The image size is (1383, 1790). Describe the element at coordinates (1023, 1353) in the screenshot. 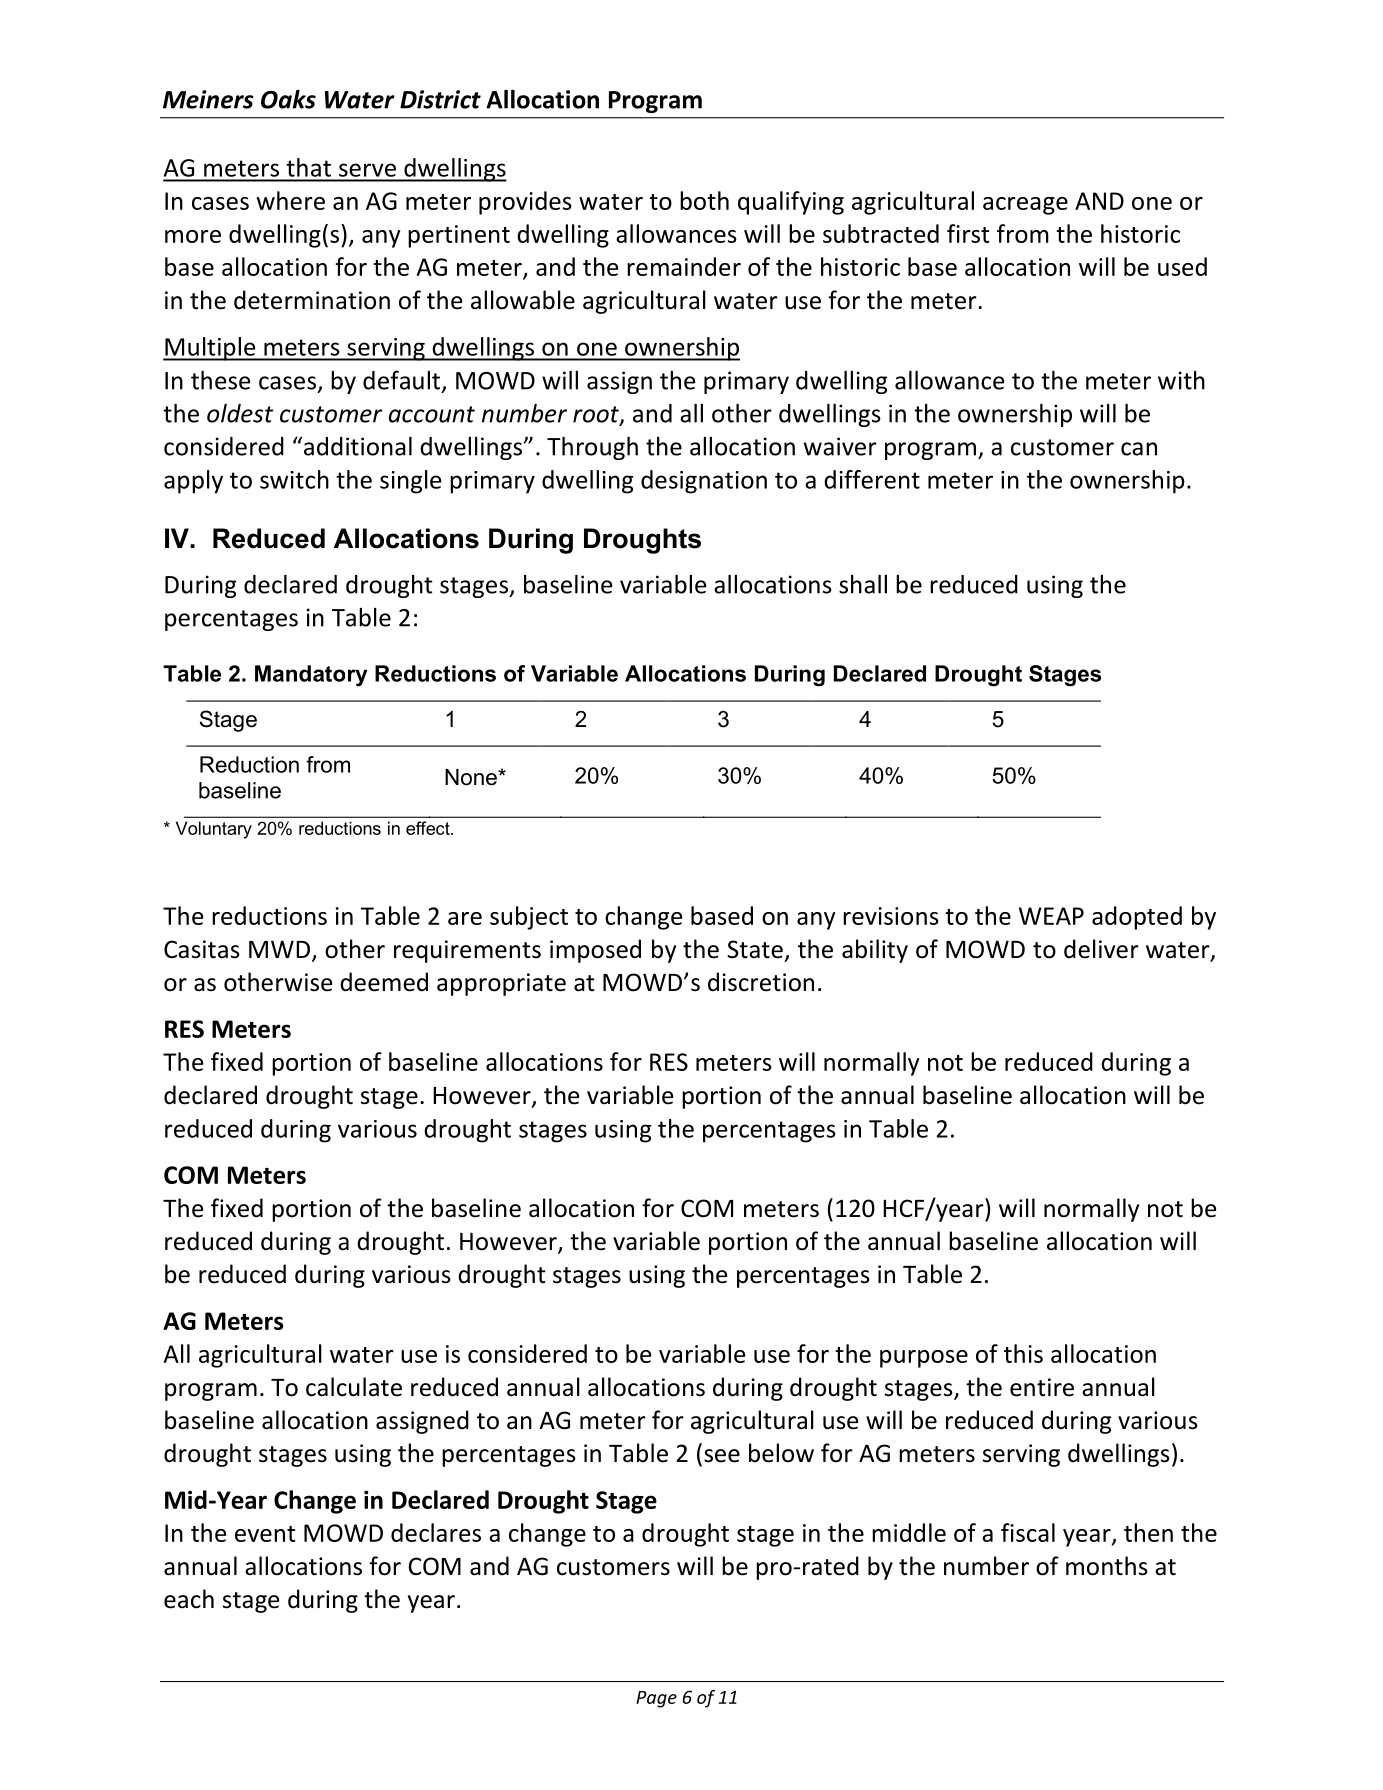

I see `this` at that location.
